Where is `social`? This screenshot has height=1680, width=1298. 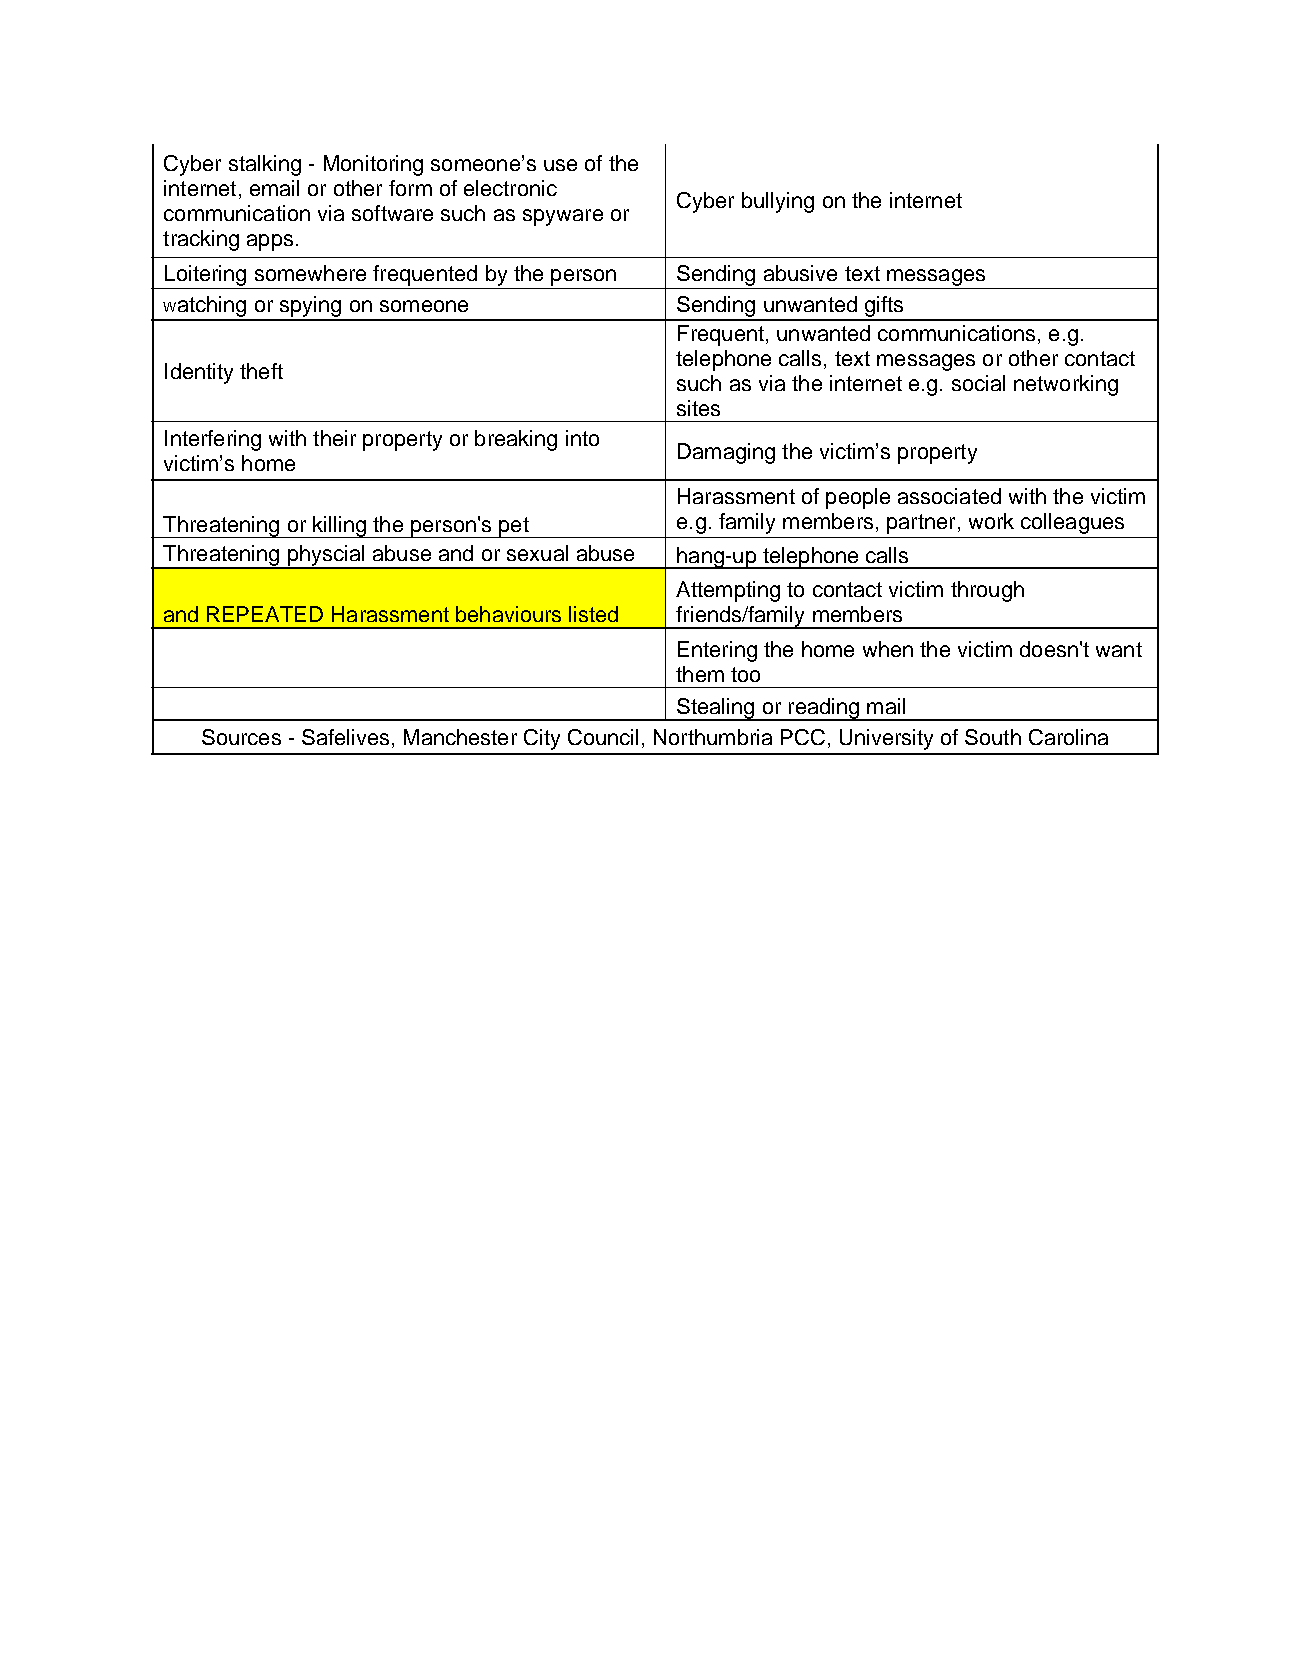 social is located at coordinates (978, 383).
